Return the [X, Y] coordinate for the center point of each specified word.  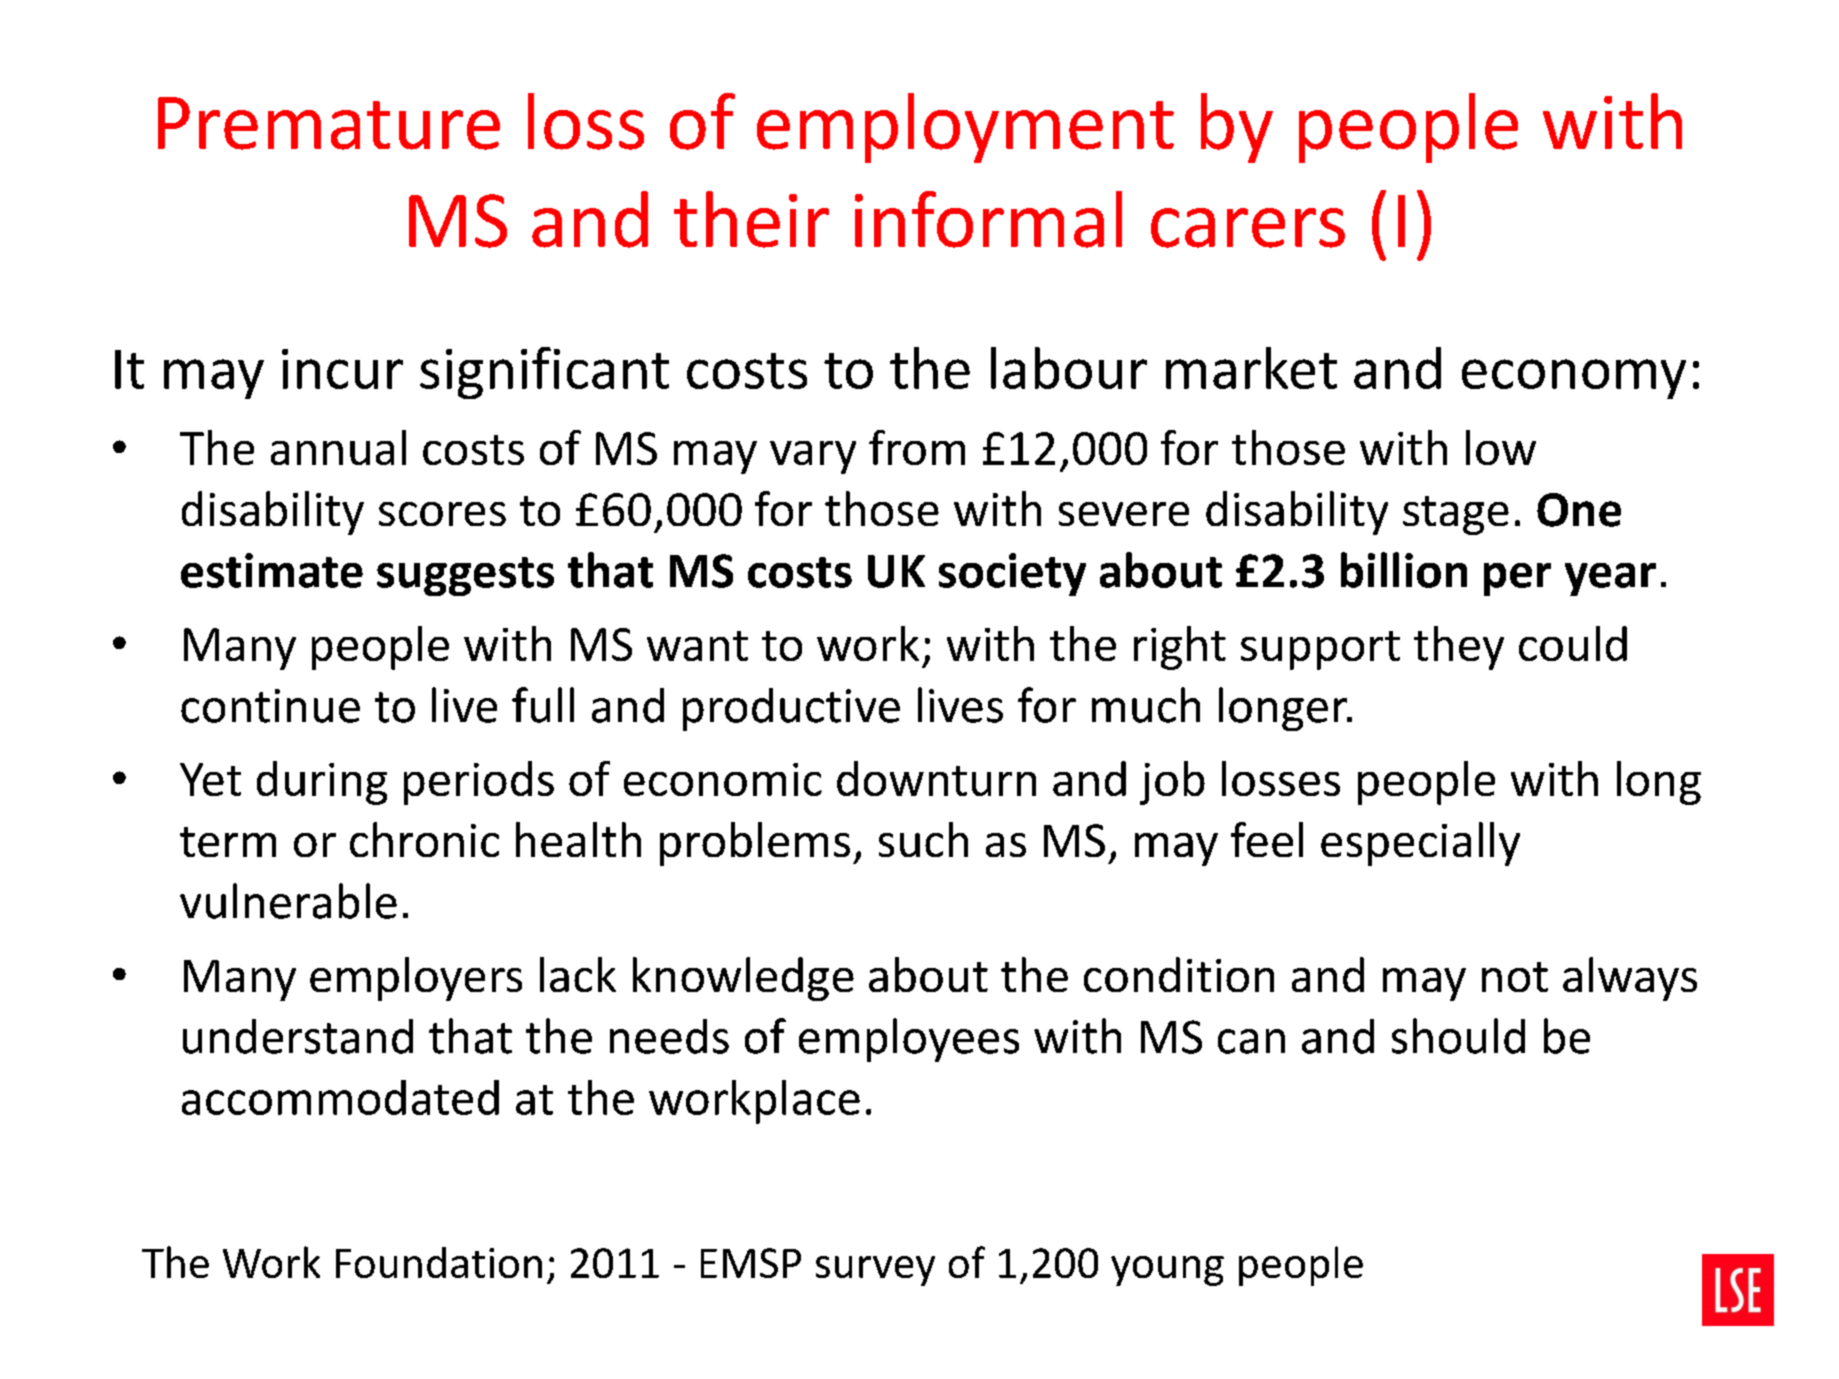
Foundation [439, 1262]
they [1459, 648]
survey [875, 1271]
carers [1248, 228]
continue [270, 706]
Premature [329, 123]
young [1167, 1271]
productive [791, 709]
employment [965, 128]
